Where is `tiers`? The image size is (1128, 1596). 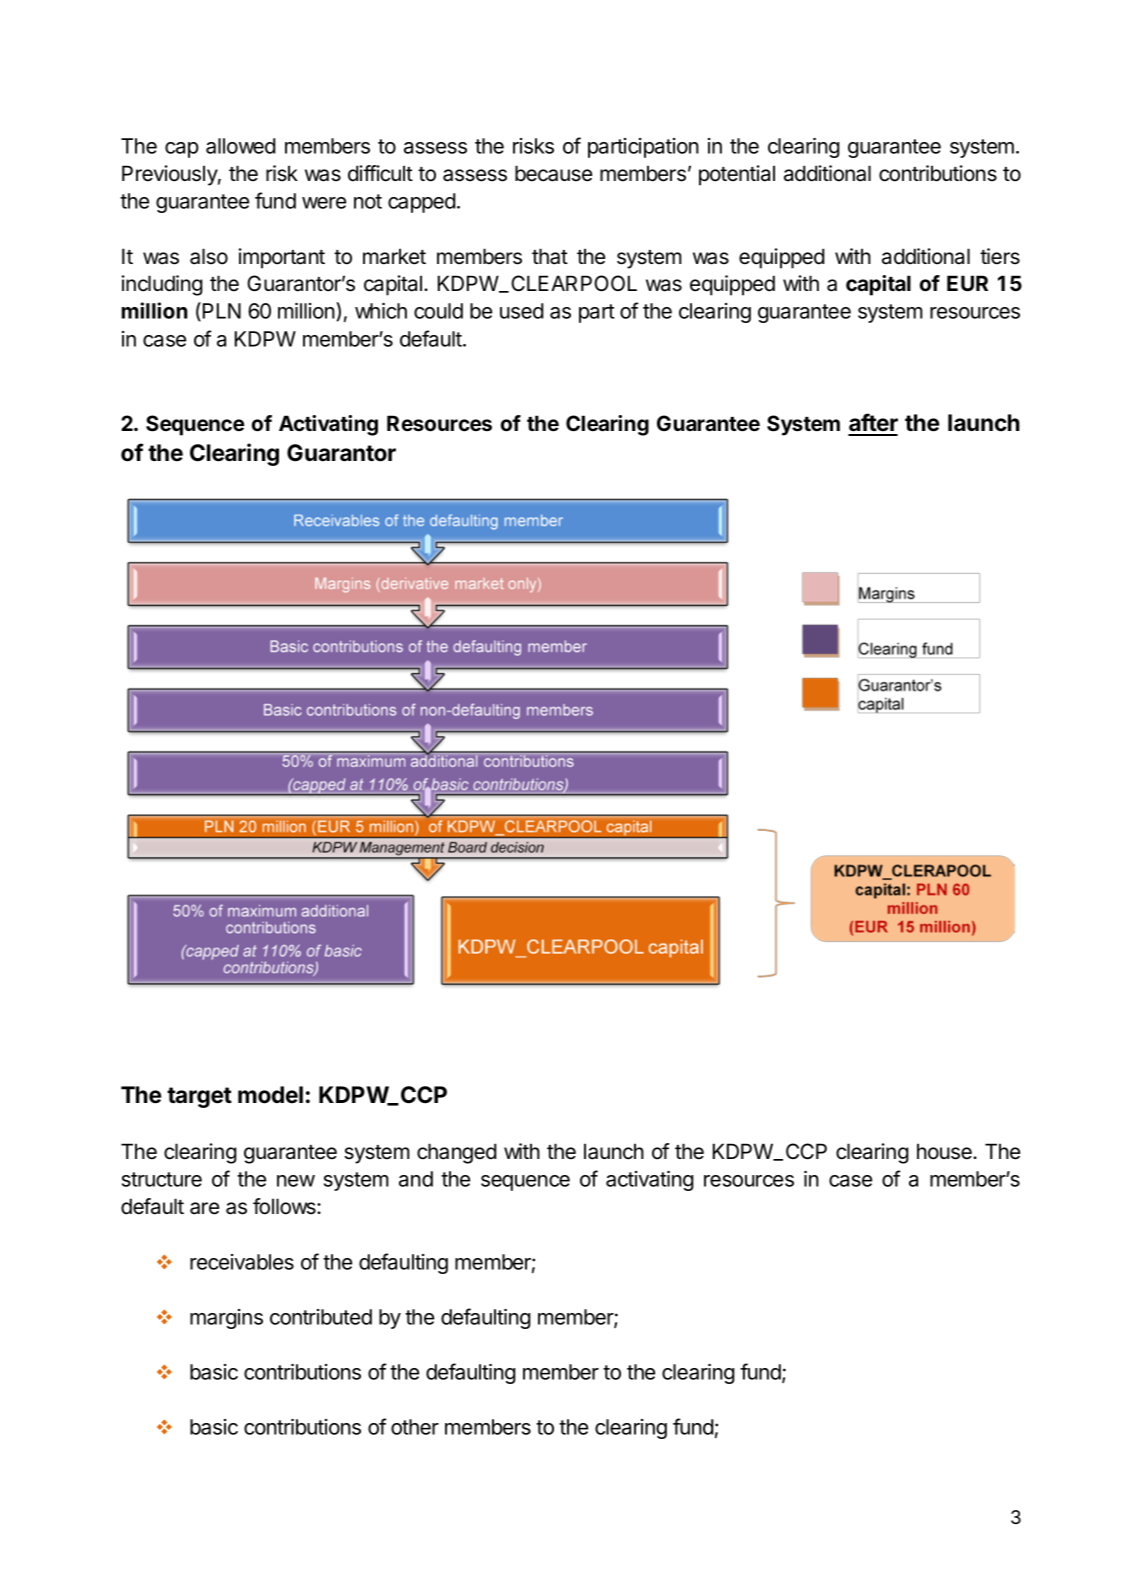
tiers is located at coordinates (1000, 256).
